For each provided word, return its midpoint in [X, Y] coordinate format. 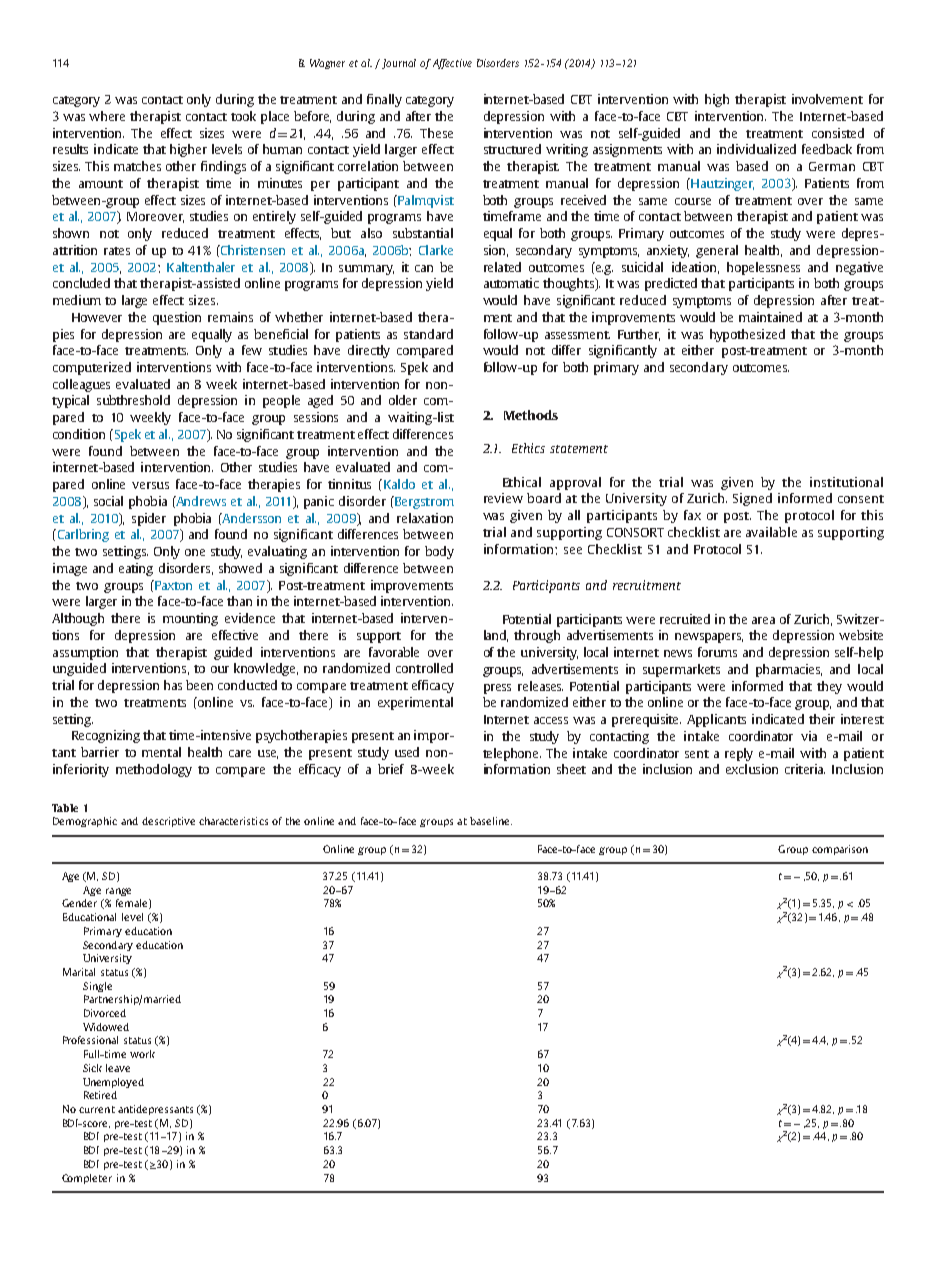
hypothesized [747, 335]
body [439, 552]
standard [428, 334]
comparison [840, 850]
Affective [452, 64]
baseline [491, 821]
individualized [756, 149]
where [107, 116]
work [142, 1054]
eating [136, 569]
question [177, 318]
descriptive [168, 822]
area [763, 620]
